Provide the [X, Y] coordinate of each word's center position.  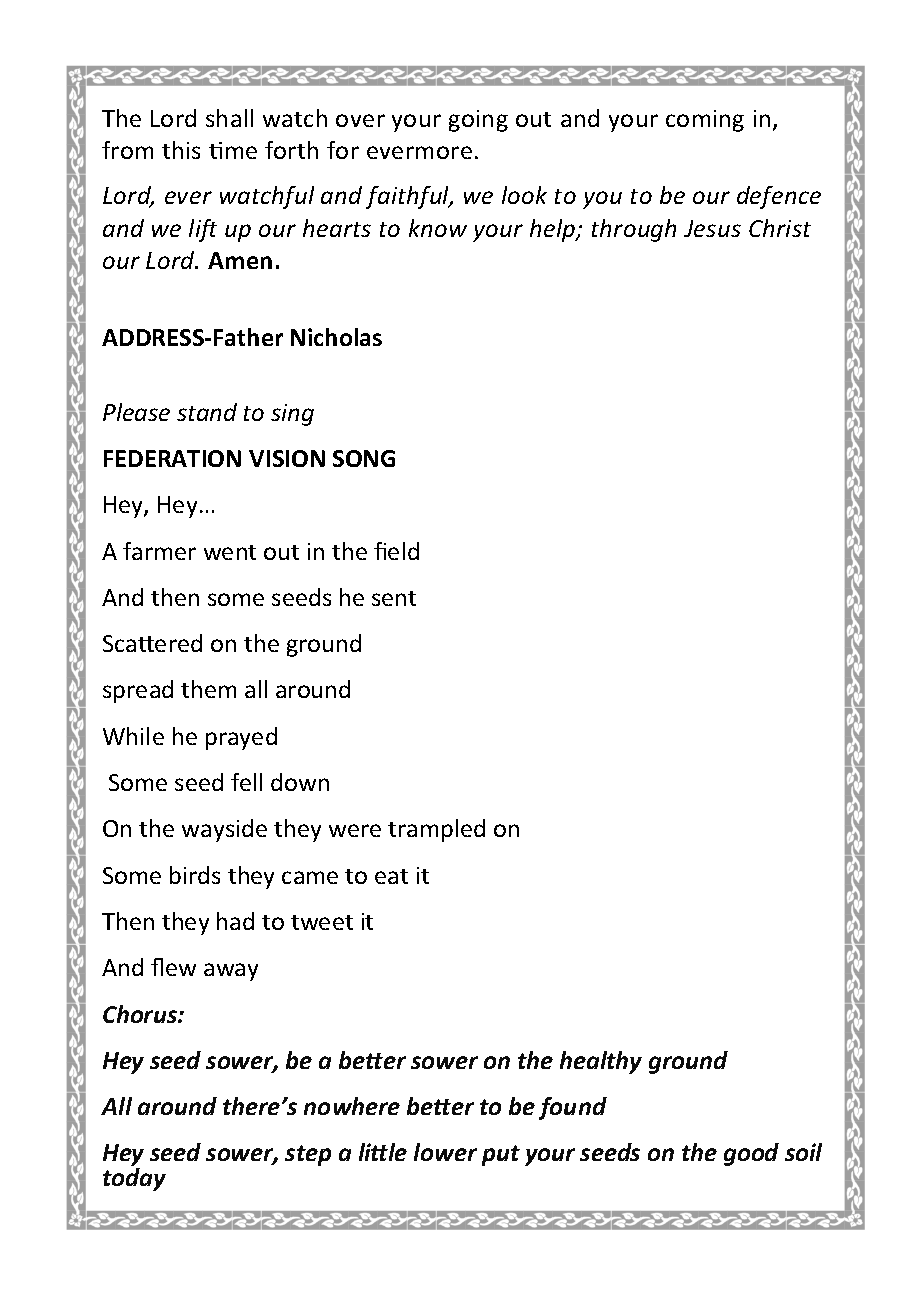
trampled [436, 830]
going [478, 121]
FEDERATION [172, 458]
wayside [224, 830]
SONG [364, 458]
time [233, 150]
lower [445, 1152]
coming [705, 121]
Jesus [712, 228]
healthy [601, 1062]
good [751, 1154]
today [134, 1179]
